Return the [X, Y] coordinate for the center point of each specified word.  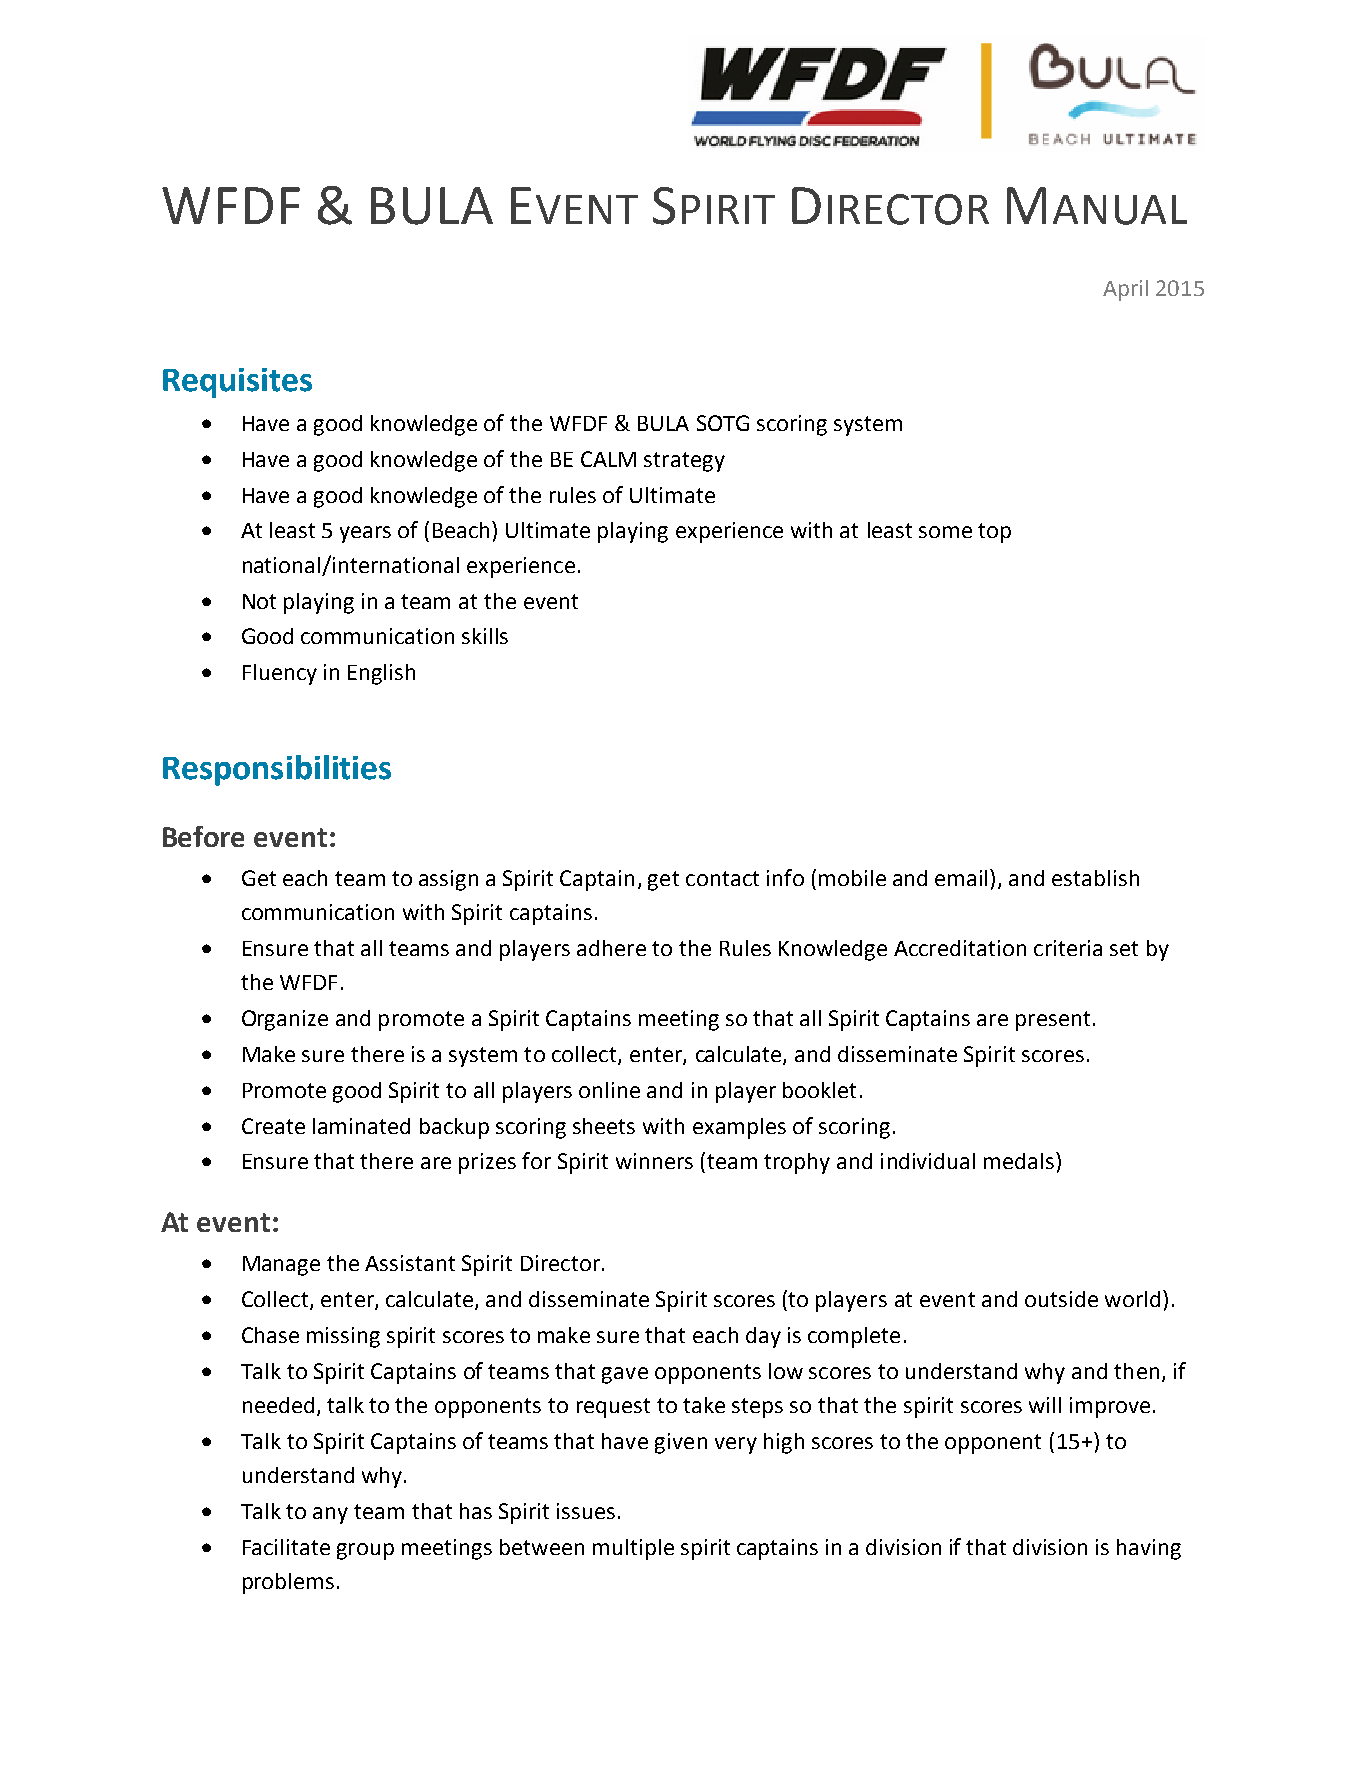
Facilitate [286, 1547]
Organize [285, 1020]
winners [654, 1161]
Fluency [280, 674]
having [1149, 1549]
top [994, 533]
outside [1061, 1299]
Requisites [237, 383]
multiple [633, 1549]
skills [485, 636]
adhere [611, 948]
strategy [684, 462]
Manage [281, 1266]
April [1125, 290]
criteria [1068, 948]
